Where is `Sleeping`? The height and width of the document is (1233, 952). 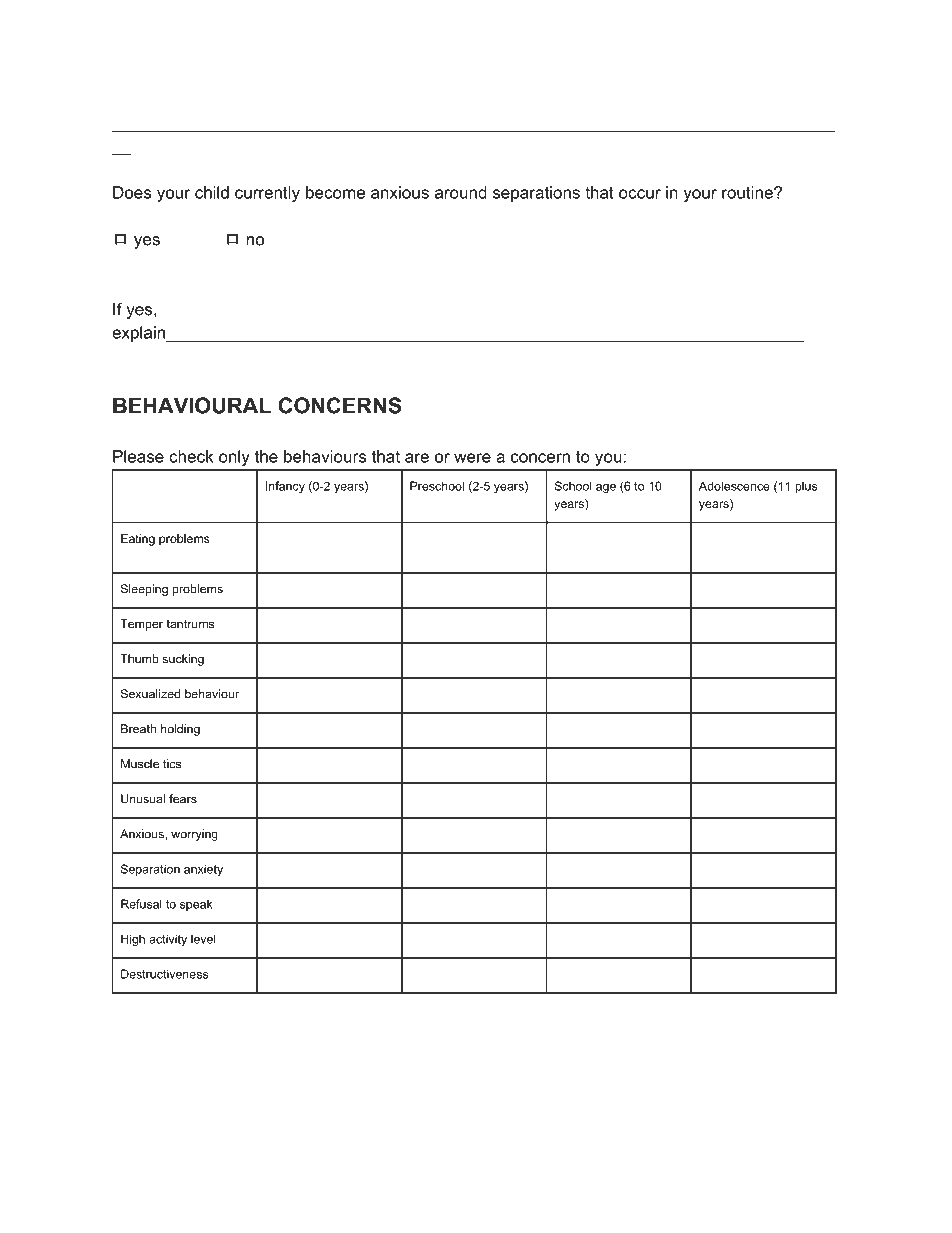
Sleeping is located at coordinates (144, 590).
